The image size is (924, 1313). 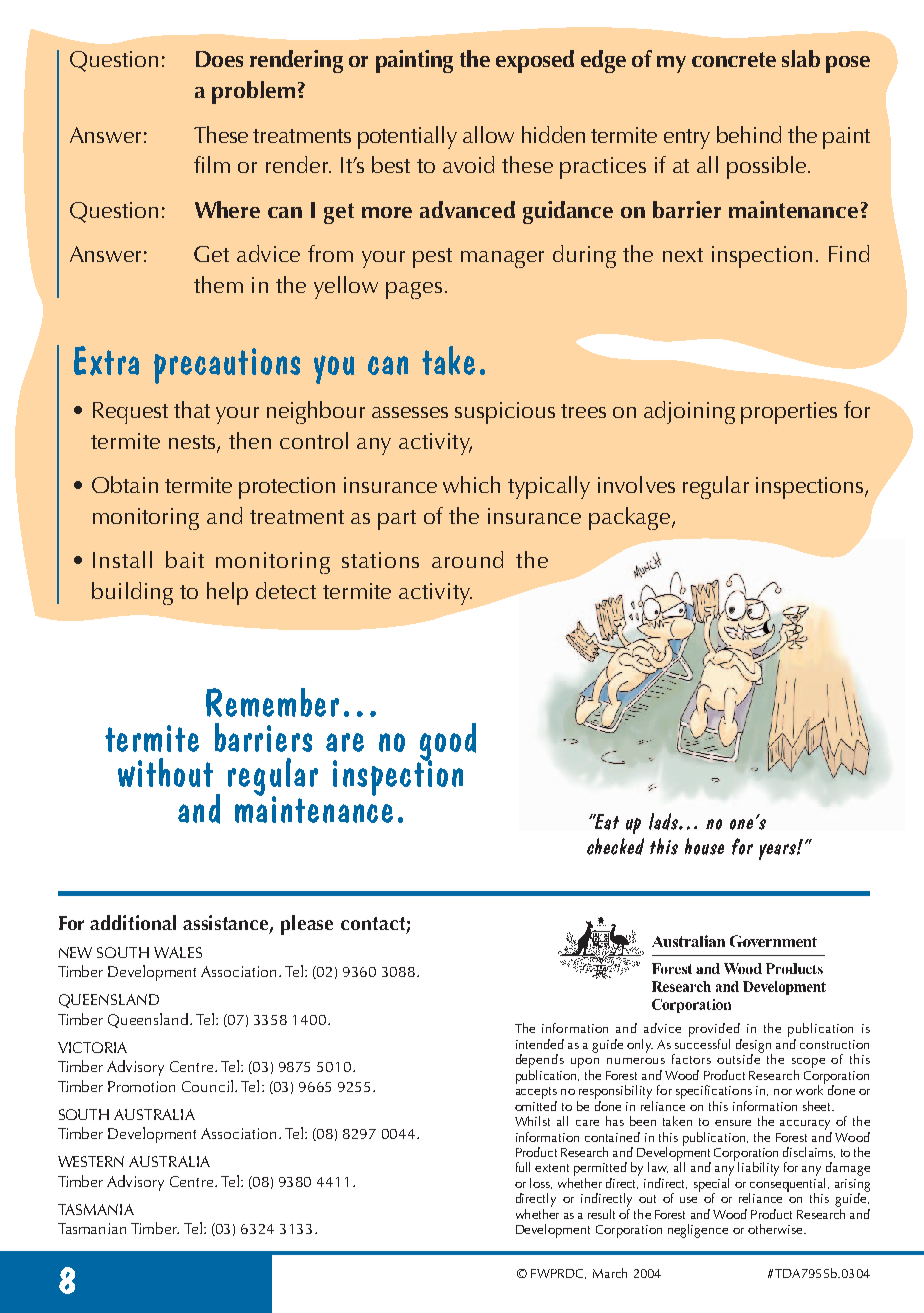 I want to click on behind, so click(x=749, y=134).
